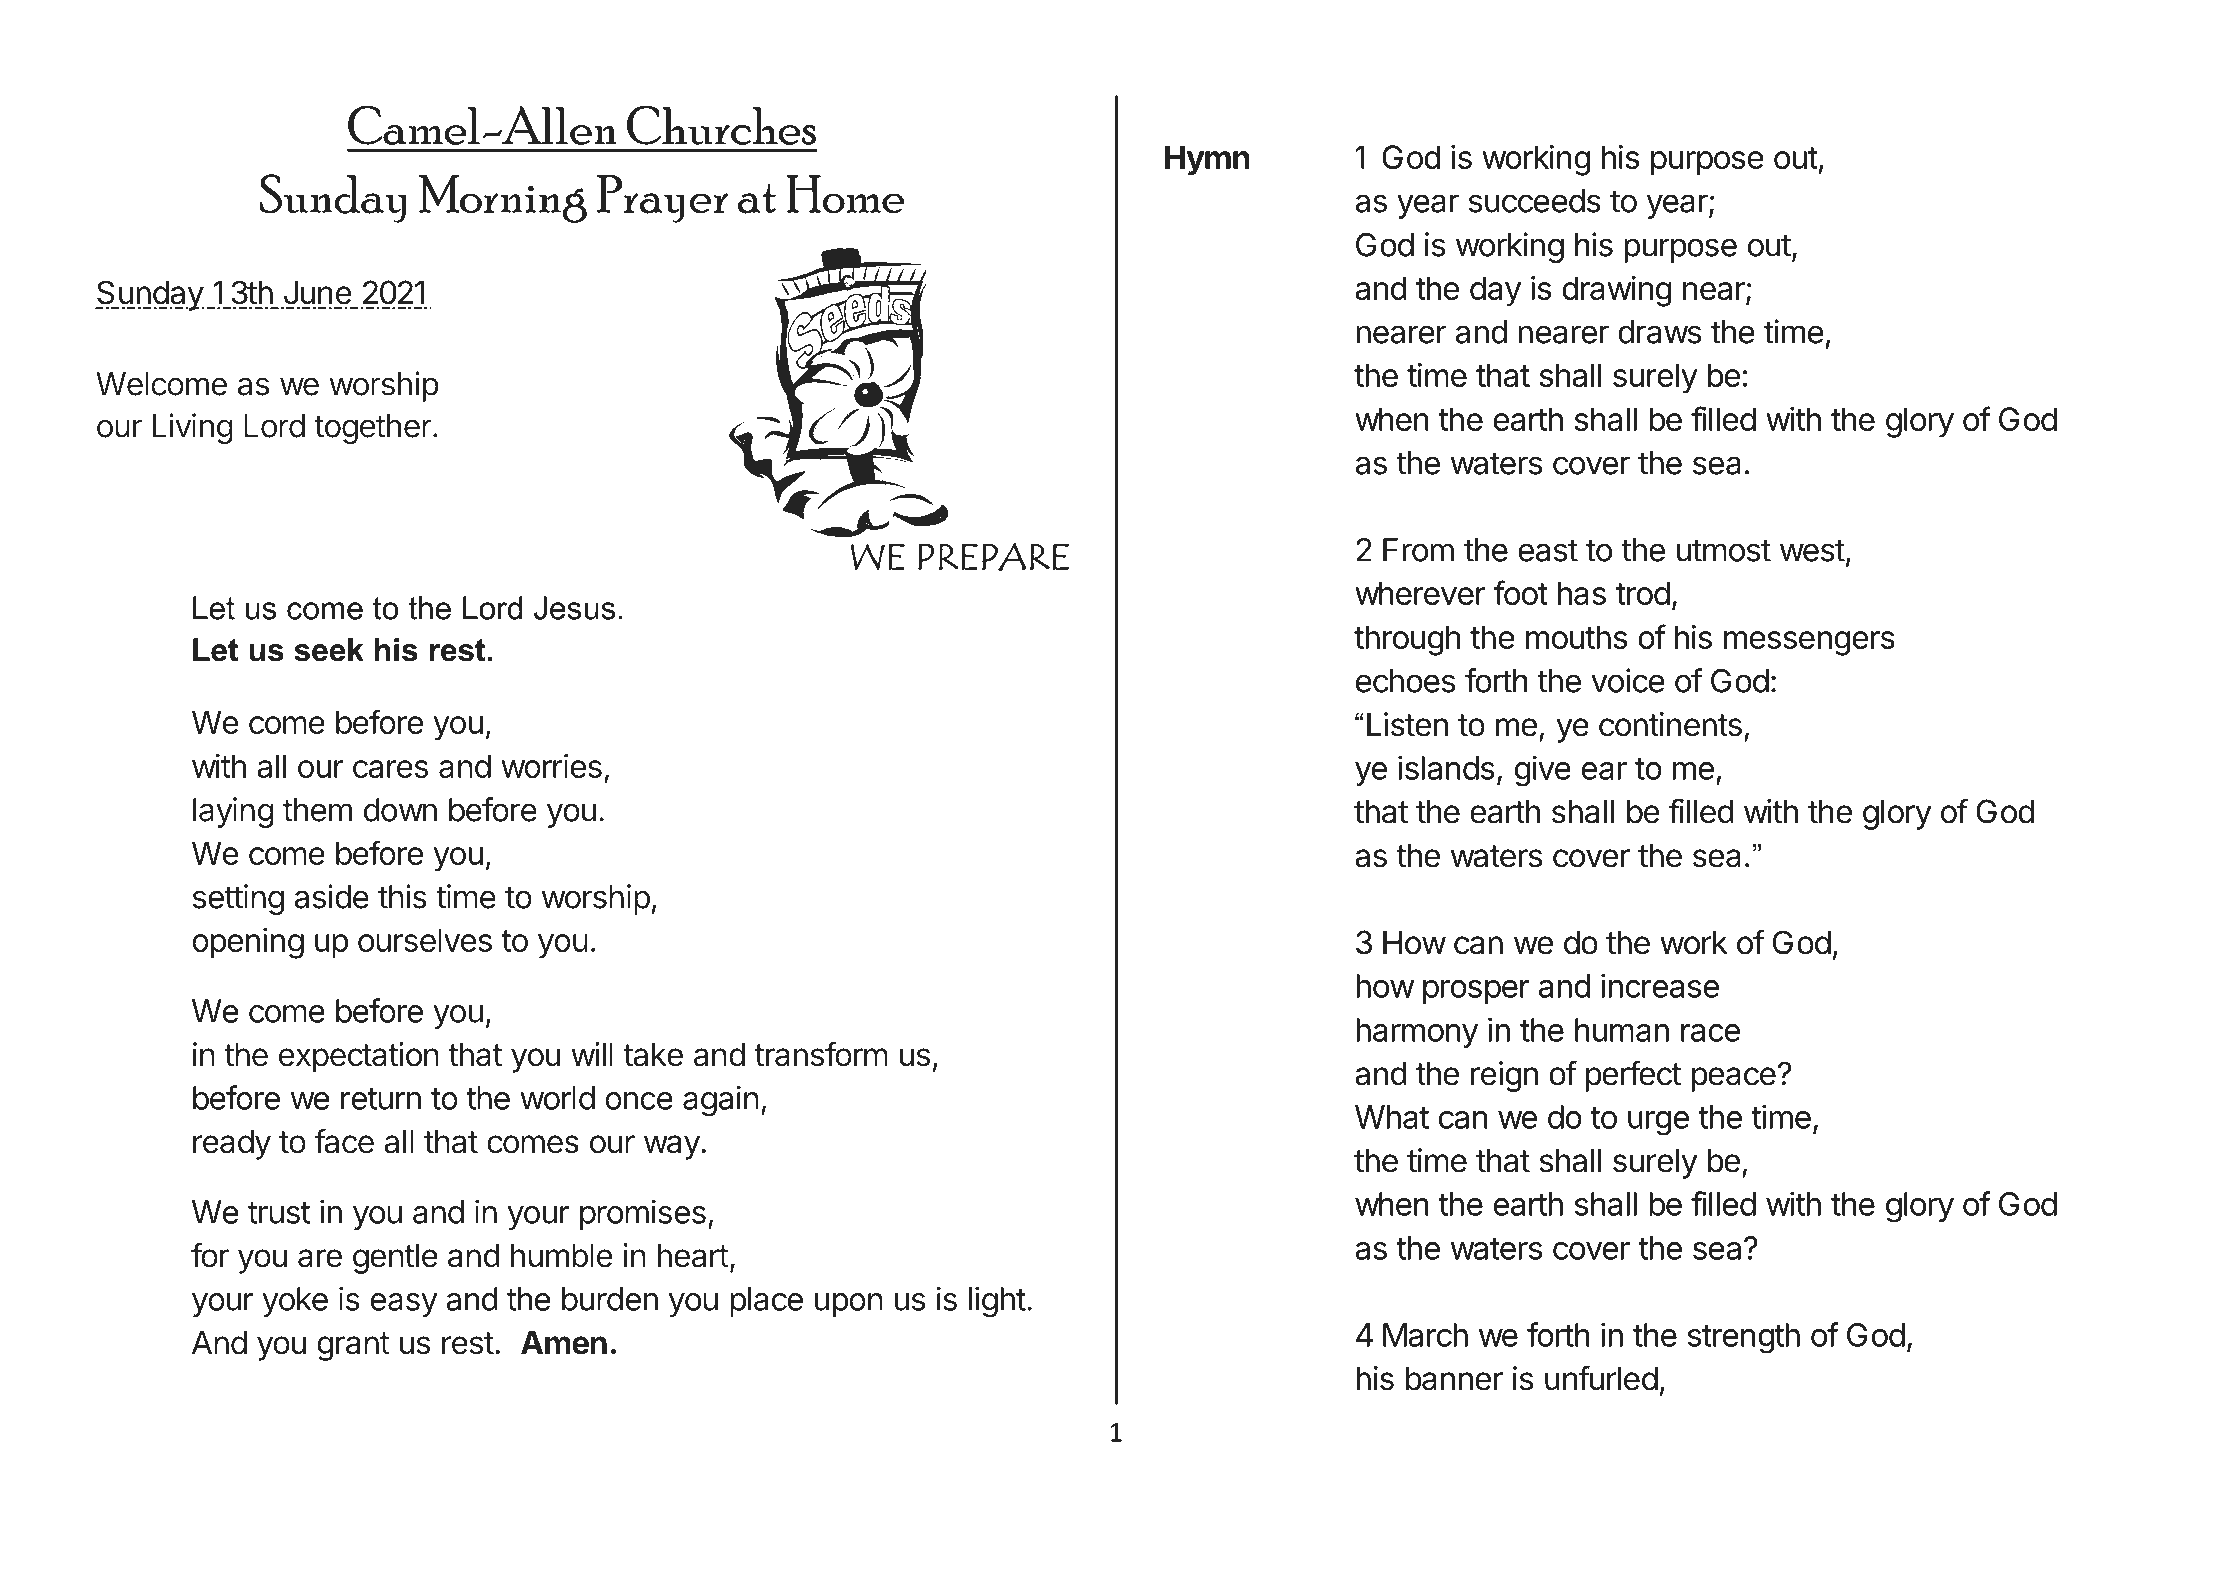 This screenshot has width=2232, height=1579. Describe the element at coordinates (997, 1302) in the screenshot. I see `light` at that location.
